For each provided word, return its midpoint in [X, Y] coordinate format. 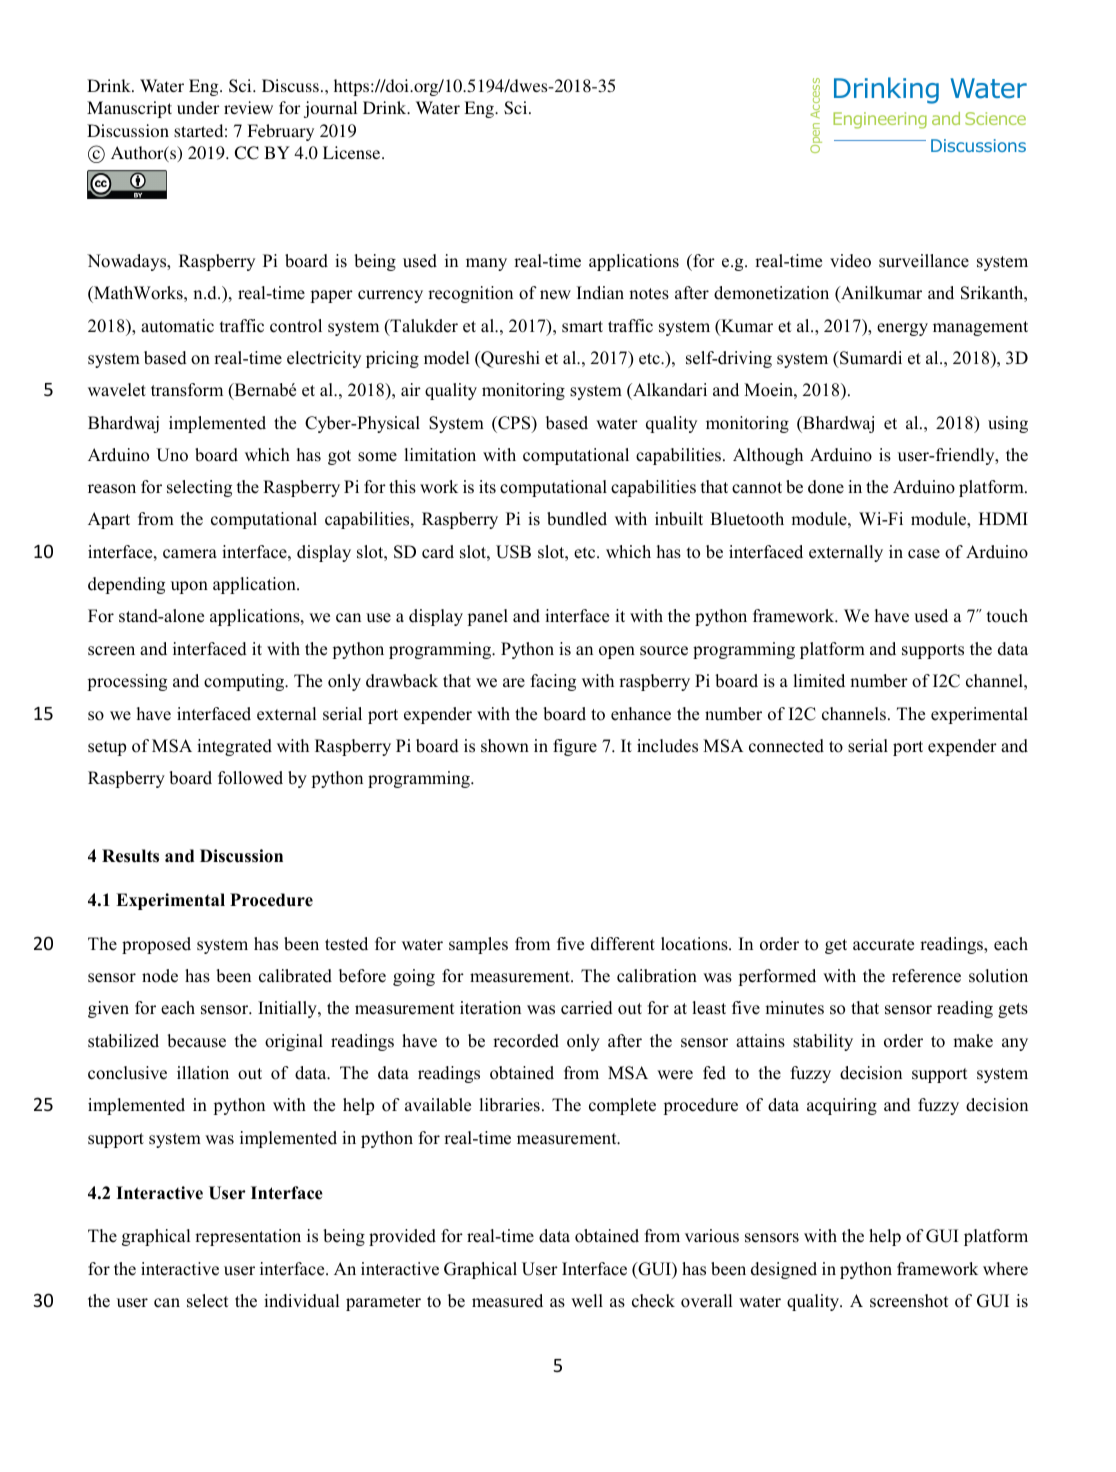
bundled [577, 519]
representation [248, 1237]
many [486, 264]
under [198, 107]
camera [190, 554]
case [924, 554]
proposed [156, 945]
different [623, 944]
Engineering [880, 120]
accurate [883, 945]
